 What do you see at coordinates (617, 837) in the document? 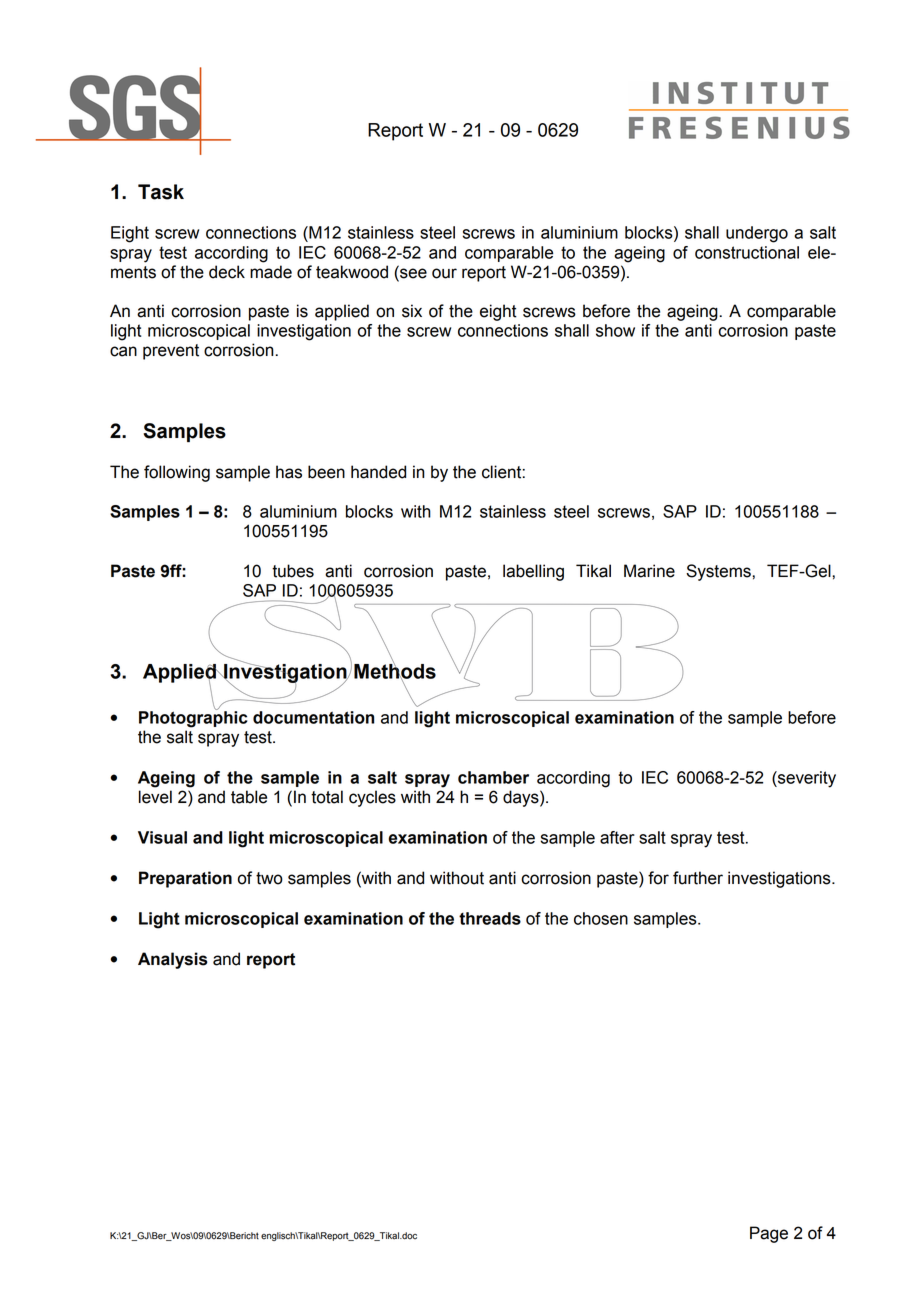
I see `after` at bounding box center [617, 837].
